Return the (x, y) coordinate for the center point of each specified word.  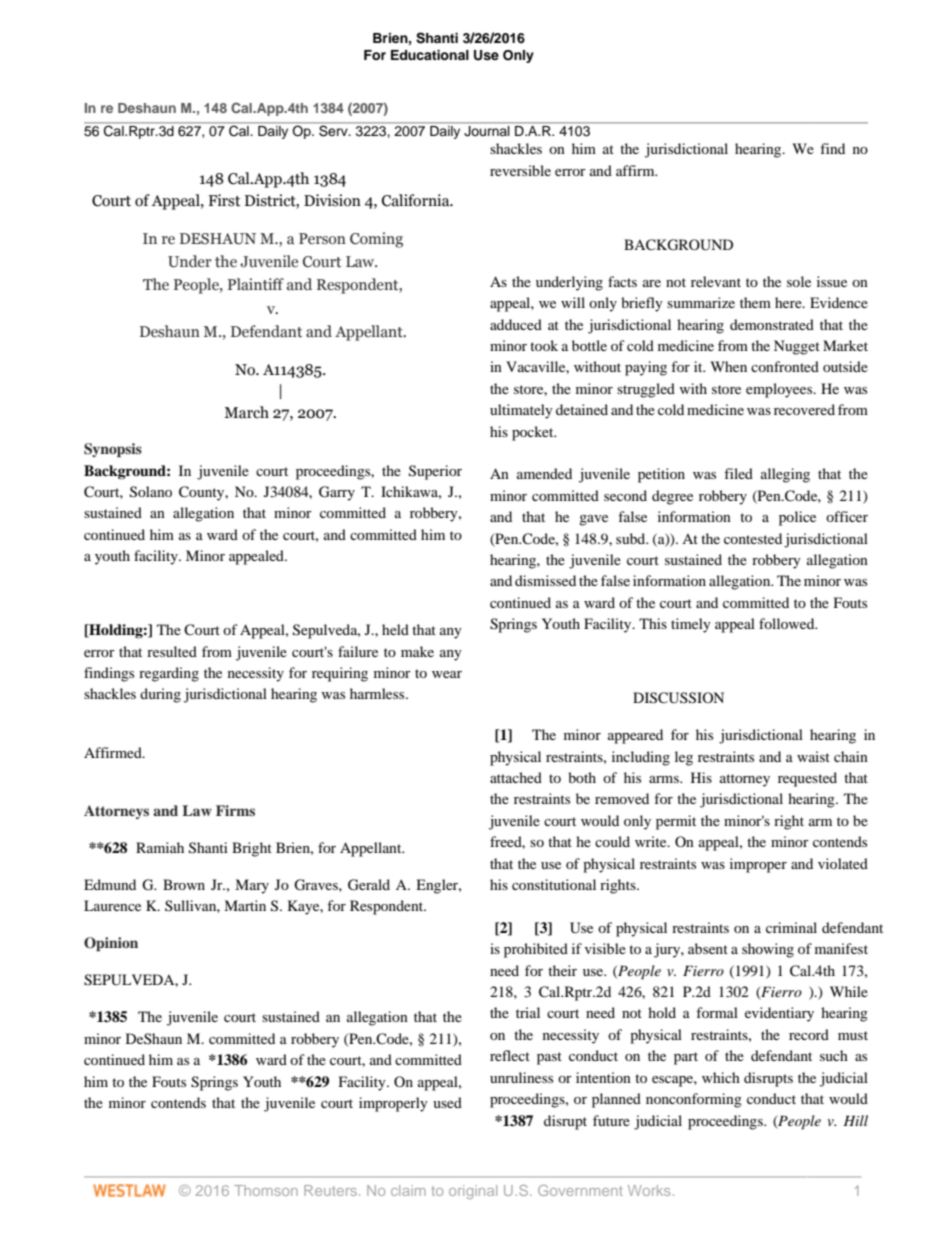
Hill (855, 1120)
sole (799, 281)
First (224, 200)
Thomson (266, 1190)
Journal (487, 130)
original (473, 1192)
